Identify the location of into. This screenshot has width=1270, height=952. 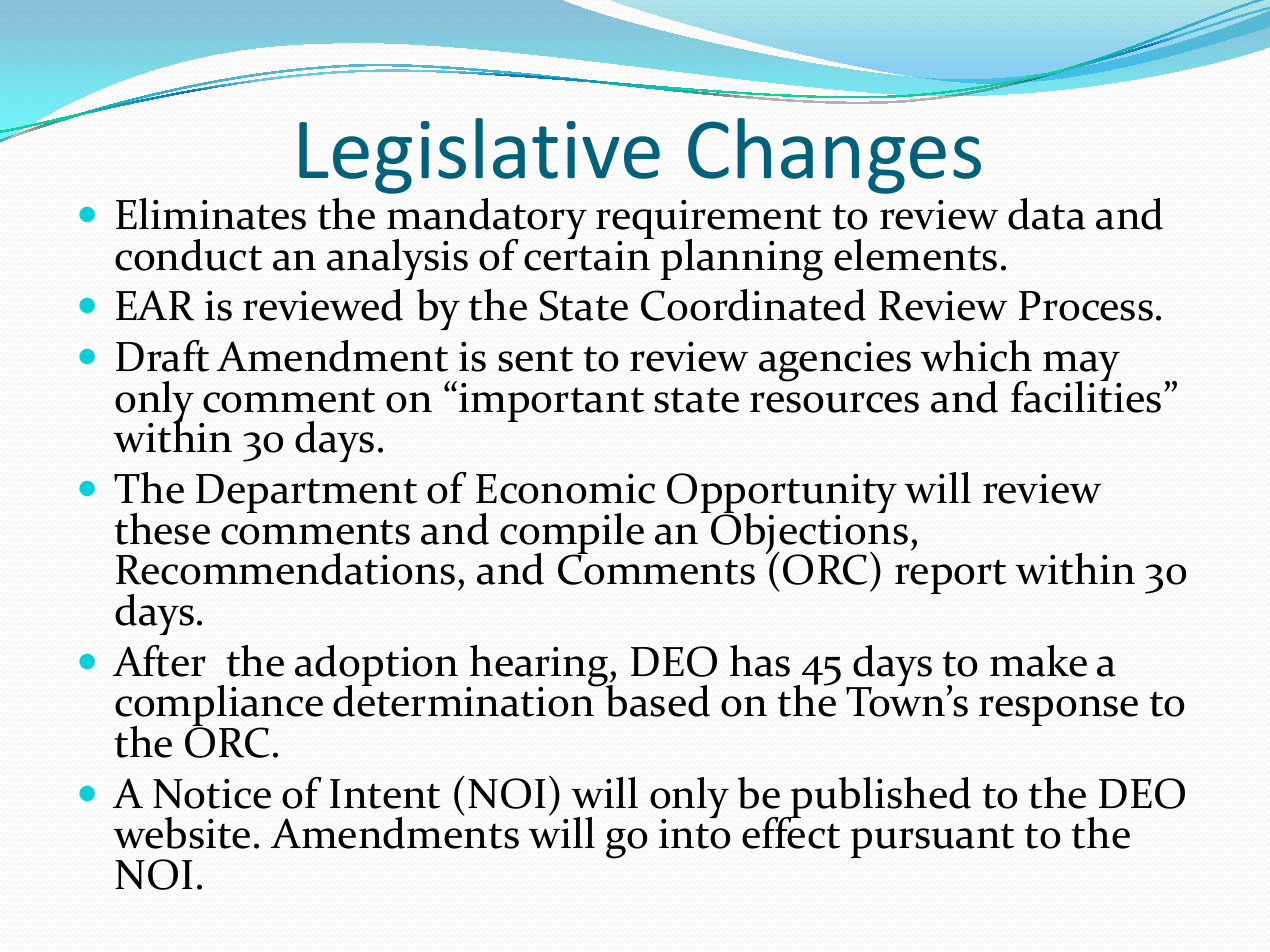
(694, 833).
